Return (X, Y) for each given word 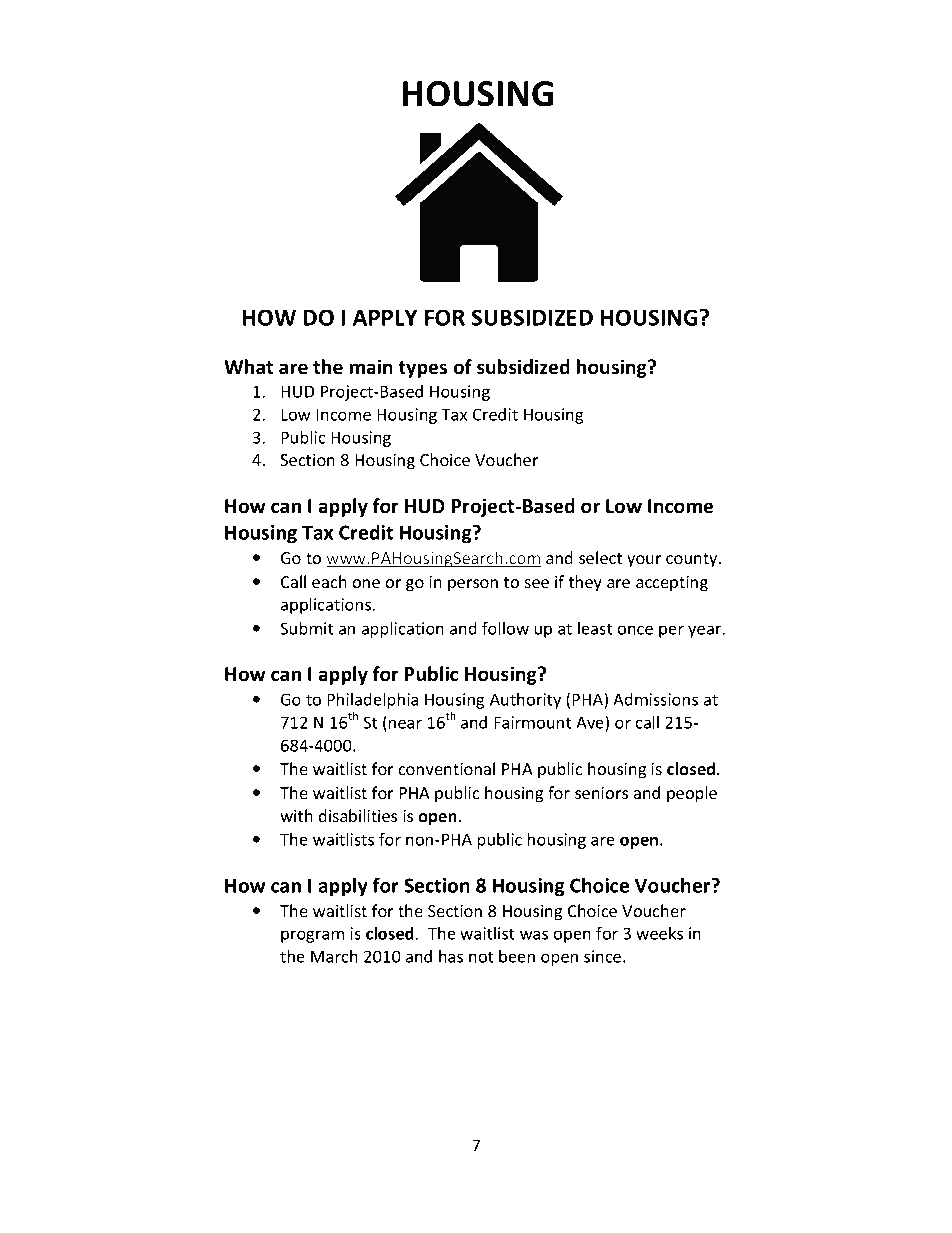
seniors (601, 793)
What (248, 367)
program (312, 936)
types (422, 369)
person (473, 585)
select (600, 557)
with (296, 815)
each (329, 581)
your (644, 561)
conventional (447, 768)
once (635, 630)
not (481, 957)
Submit (306, 628)
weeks (659, 933)
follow (505, 628)
